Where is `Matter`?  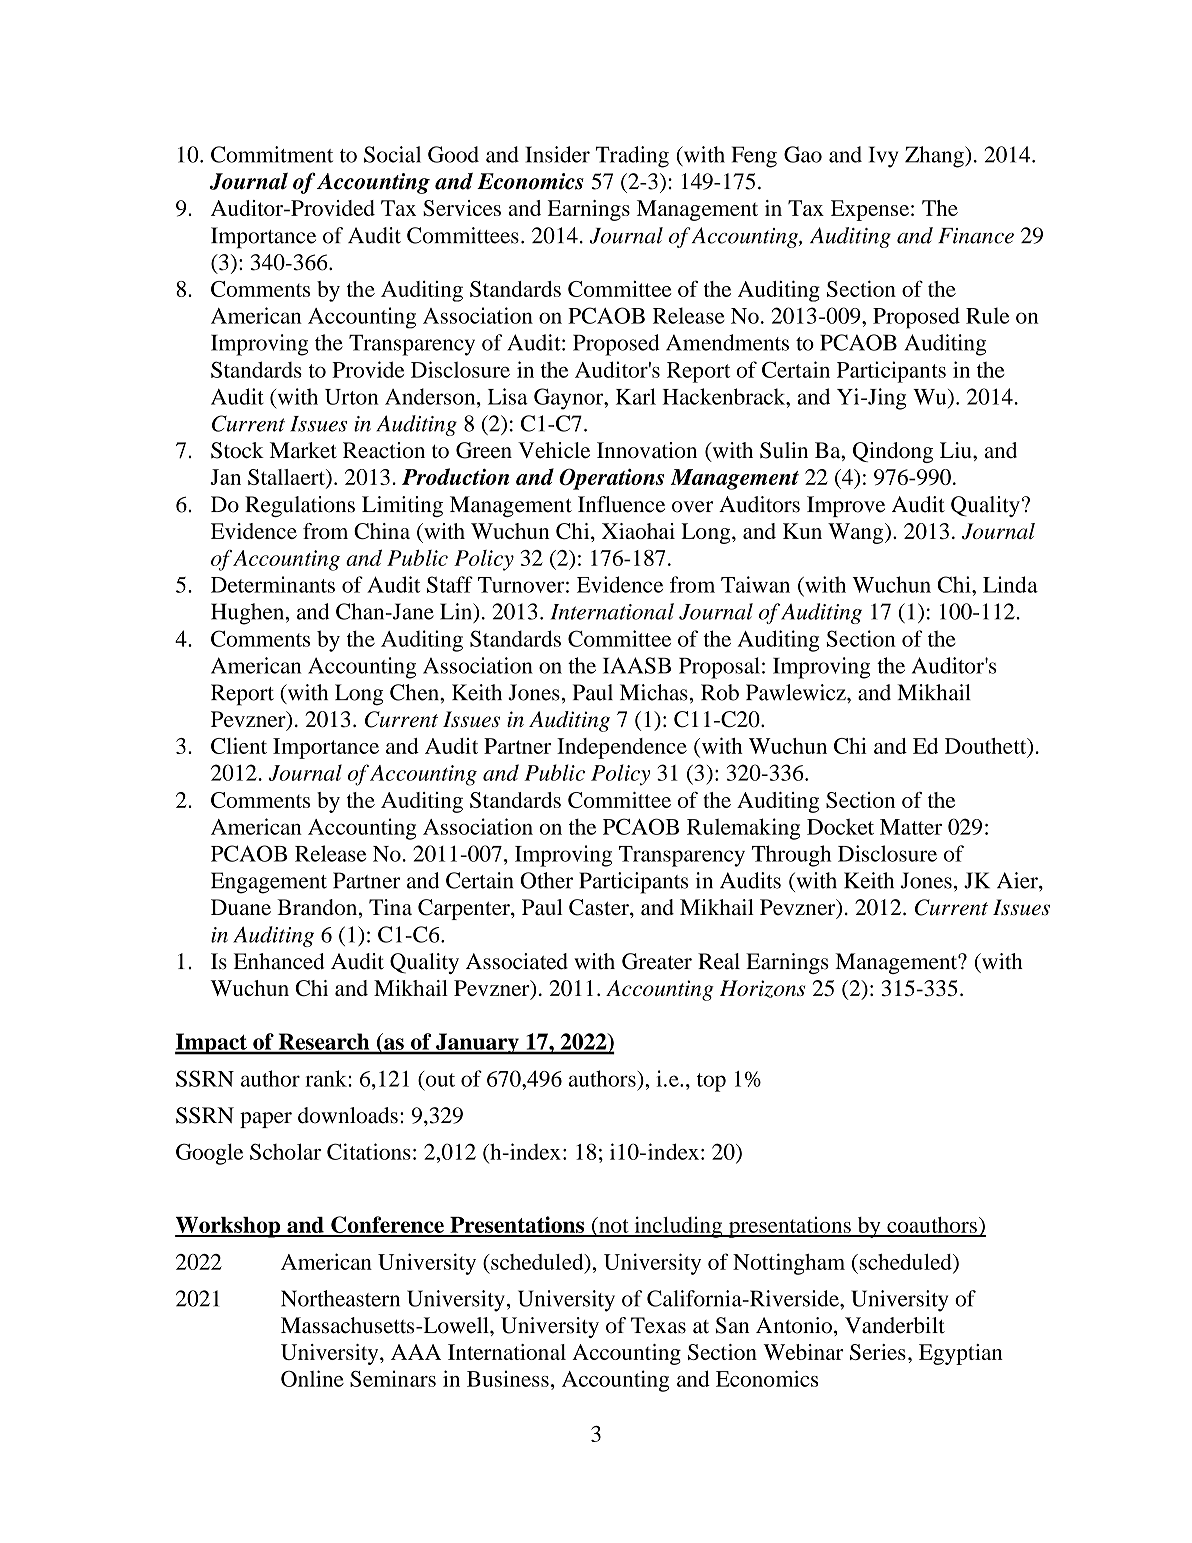 Matter is located at coordinates (911, 827).
